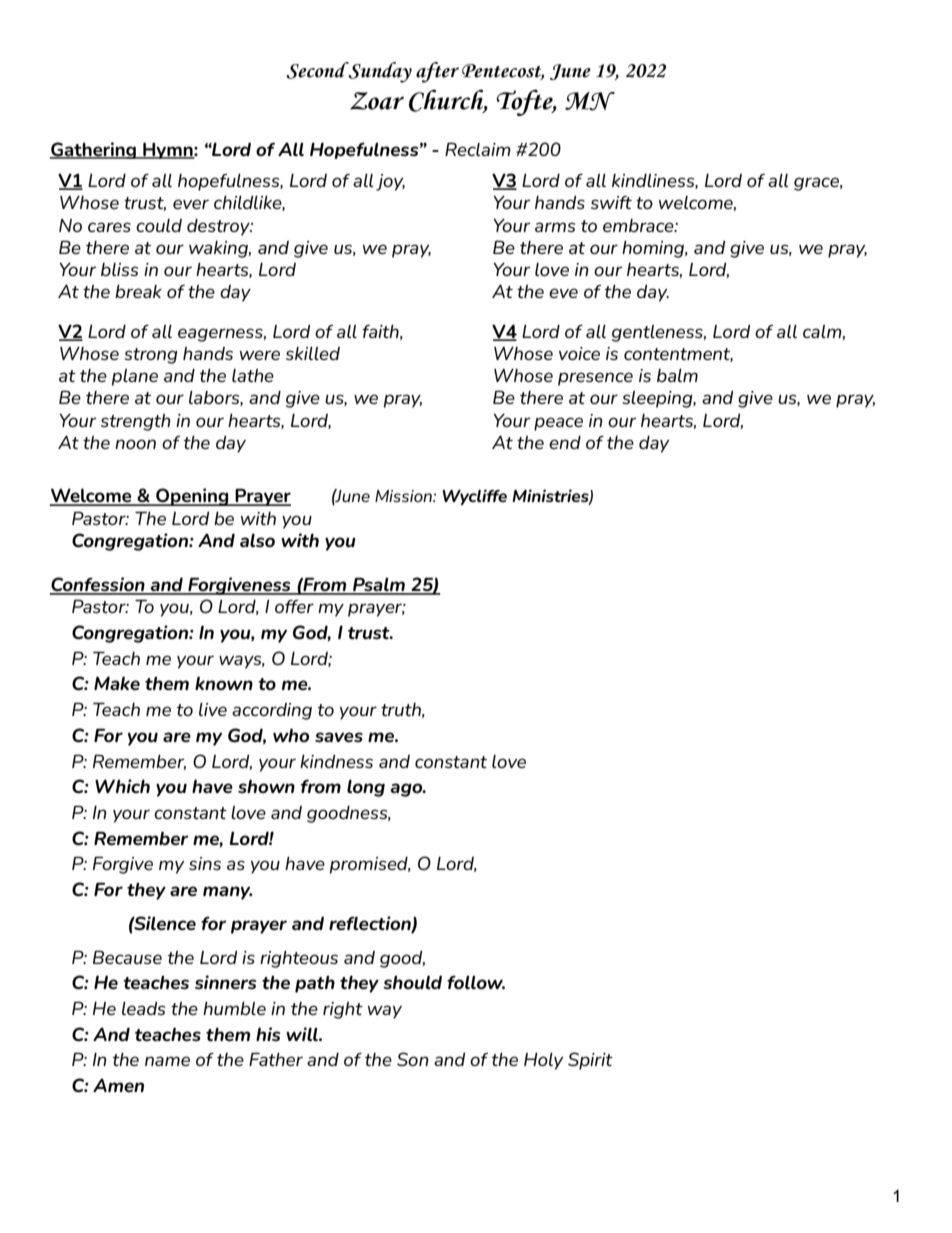 Image resolution: width=952 pixels, height=1233 pixels. What do you see at coordinates (94, 150) in the screenshot?
I see `Gathering` at bounding box center [94, 150].
